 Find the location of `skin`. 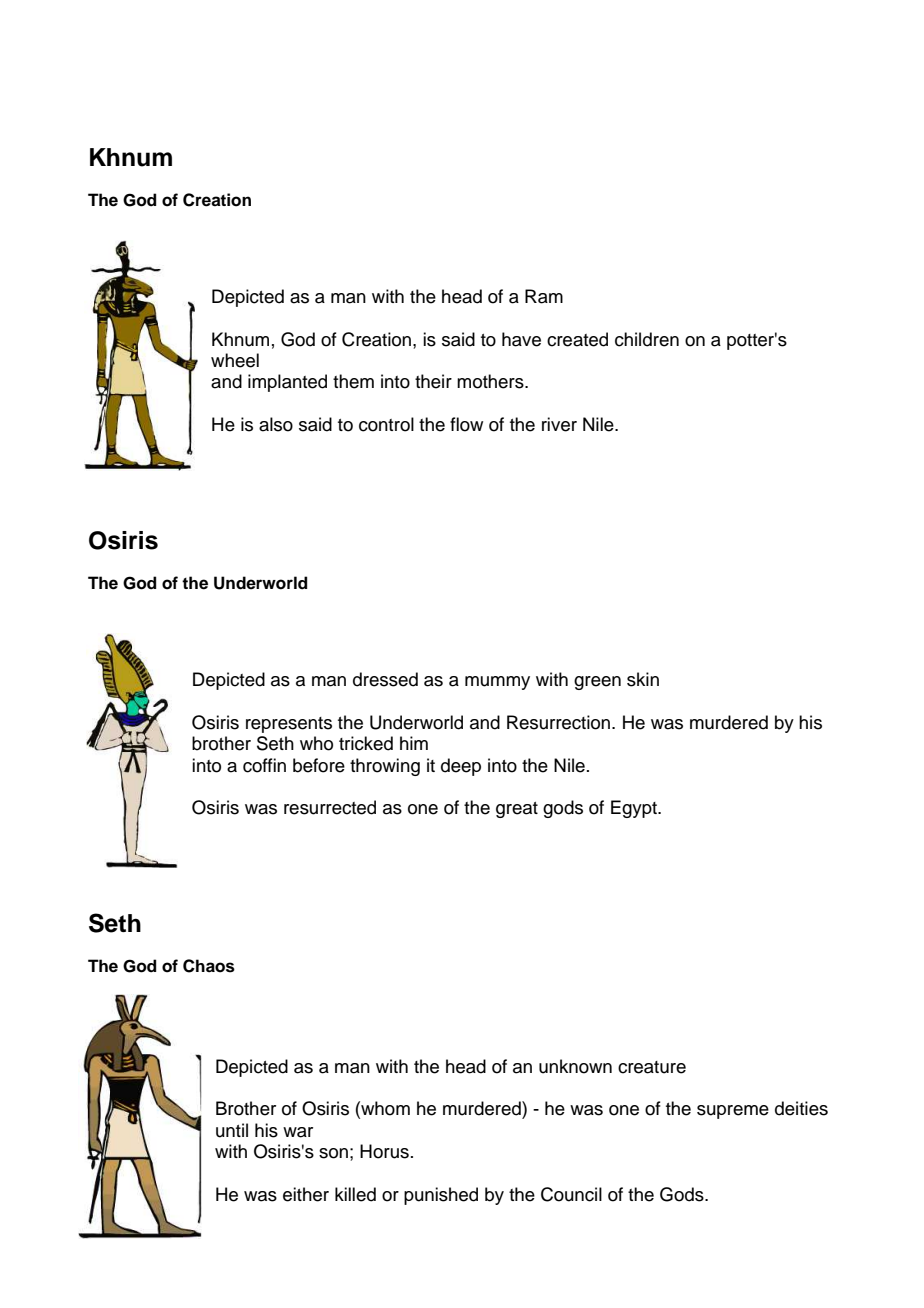

skin is located at coordinates (643, 679).
